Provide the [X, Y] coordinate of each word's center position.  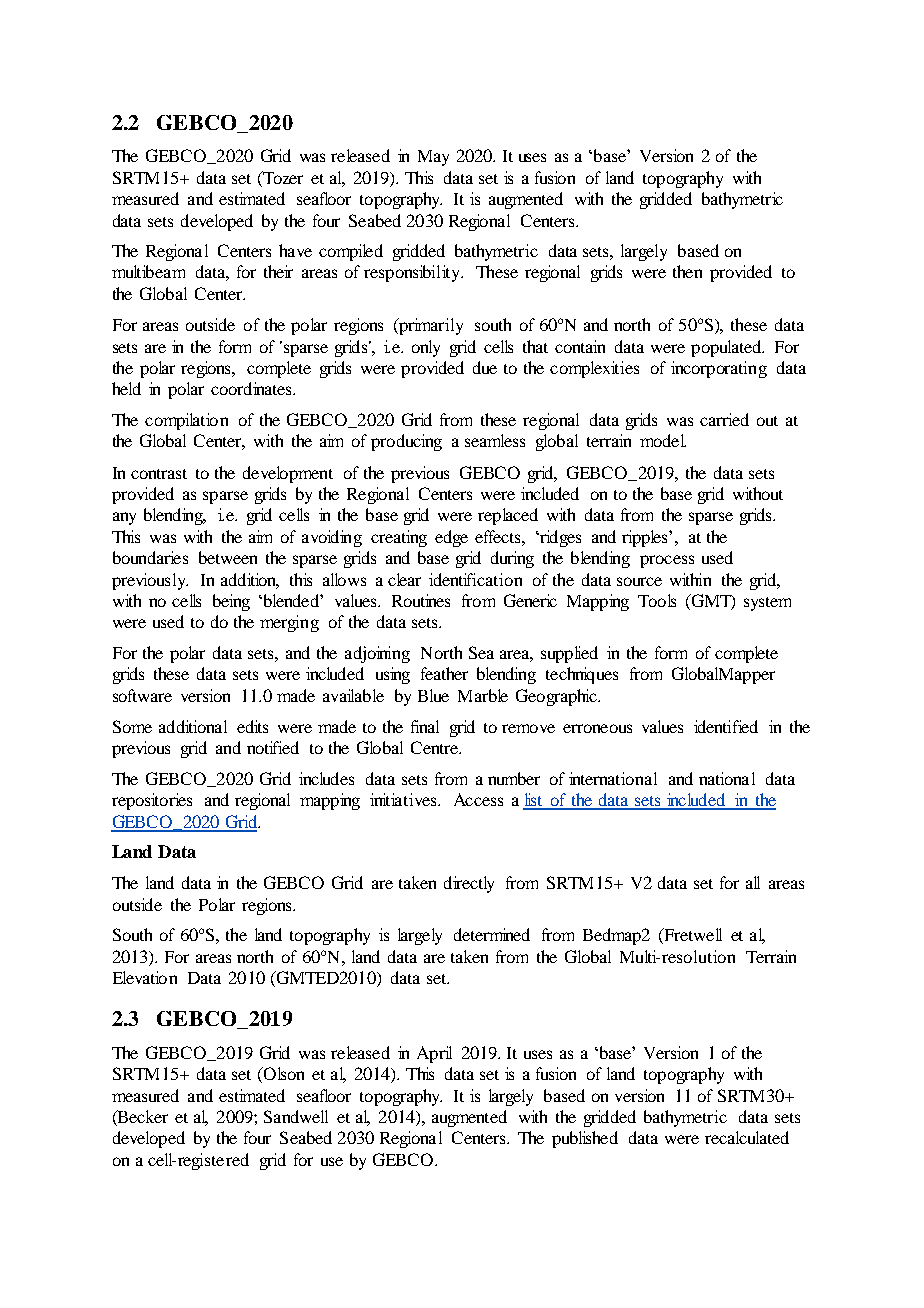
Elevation [145, 977]
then [687, 271]
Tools [657, 600]
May [433, 158]
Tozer [282, 179]
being [231, 602]
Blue [433, 695]
